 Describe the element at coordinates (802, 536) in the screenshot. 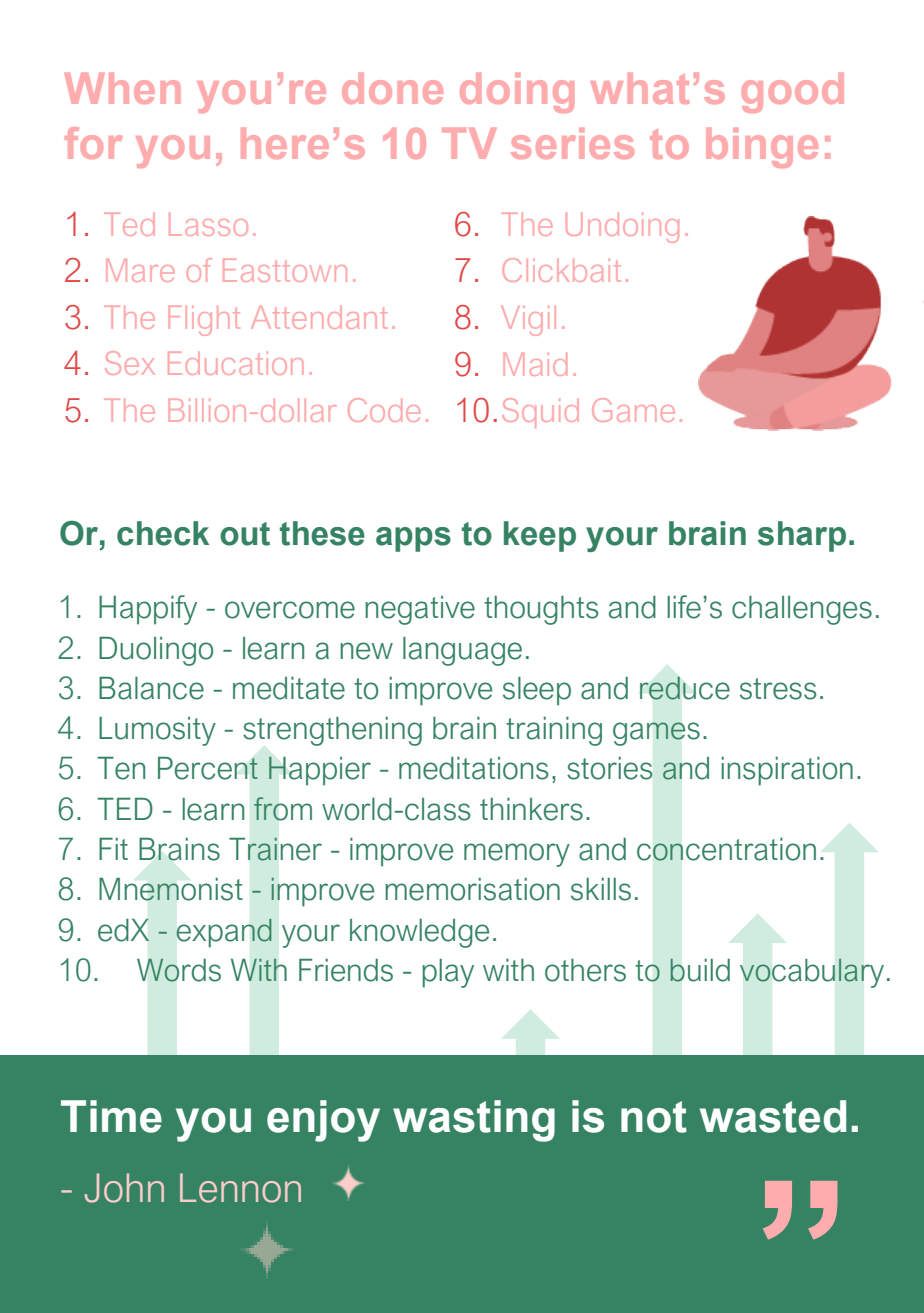

I see `sharp` at that location.
